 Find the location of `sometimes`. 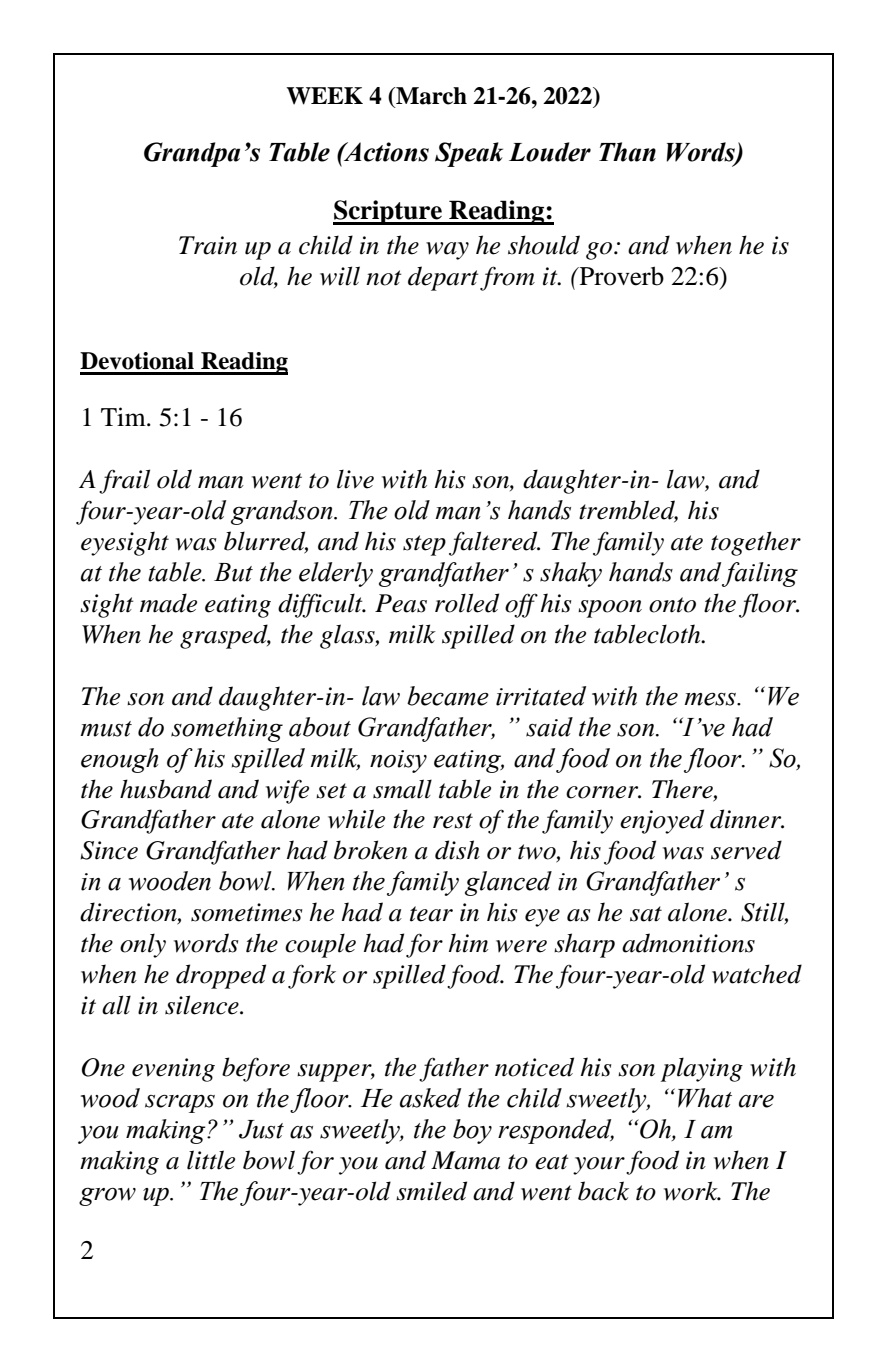

sometimes is located at coordinates (247, 912).
